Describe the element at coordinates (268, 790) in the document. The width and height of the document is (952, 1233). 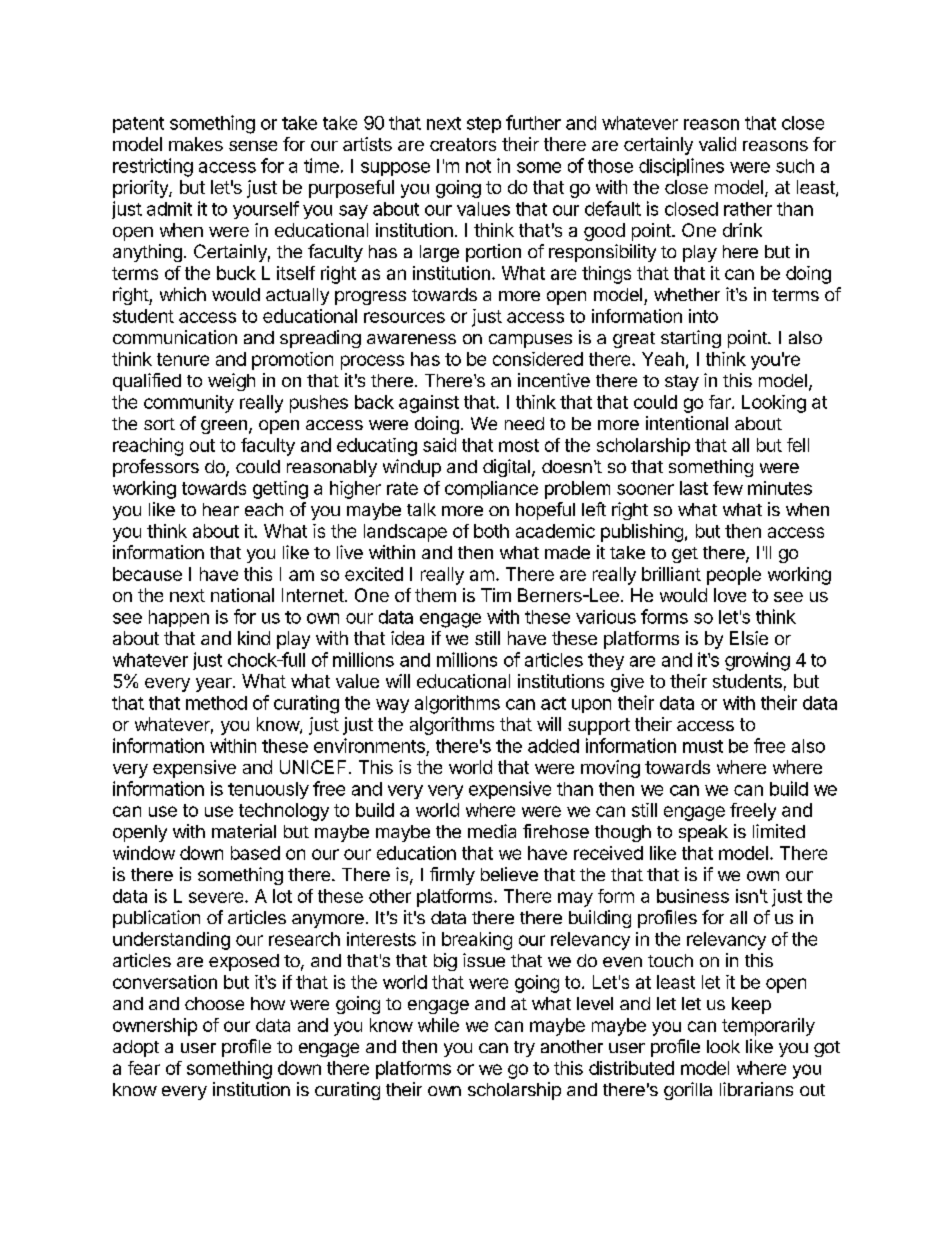
I see `tenuously` at that location.
